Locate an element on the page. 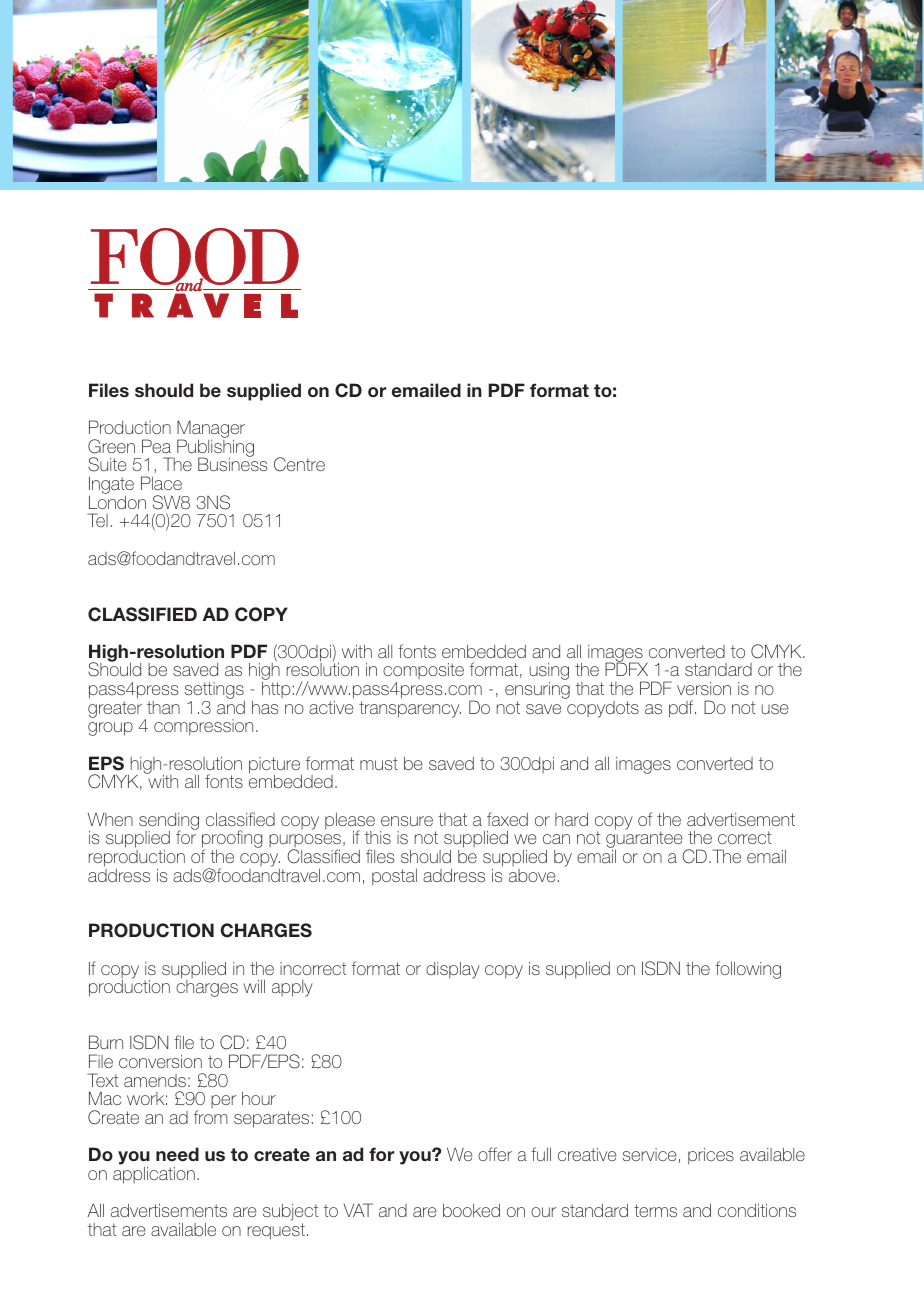 The width and height of the document is (924, 1308). sending is located at coordinates (169, 822).
